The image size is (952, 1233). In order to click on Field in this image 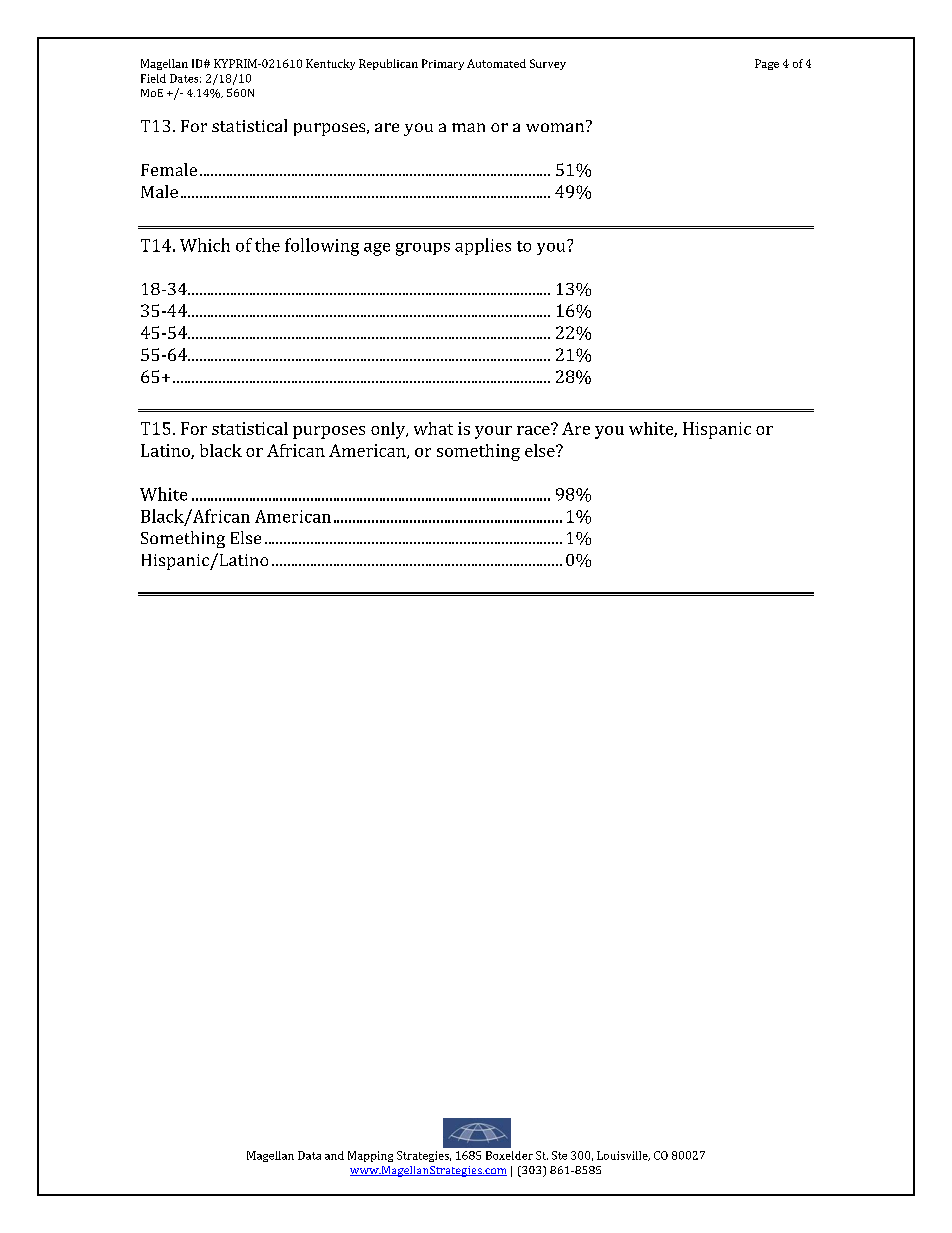, I will do `click(153, 78)`.
